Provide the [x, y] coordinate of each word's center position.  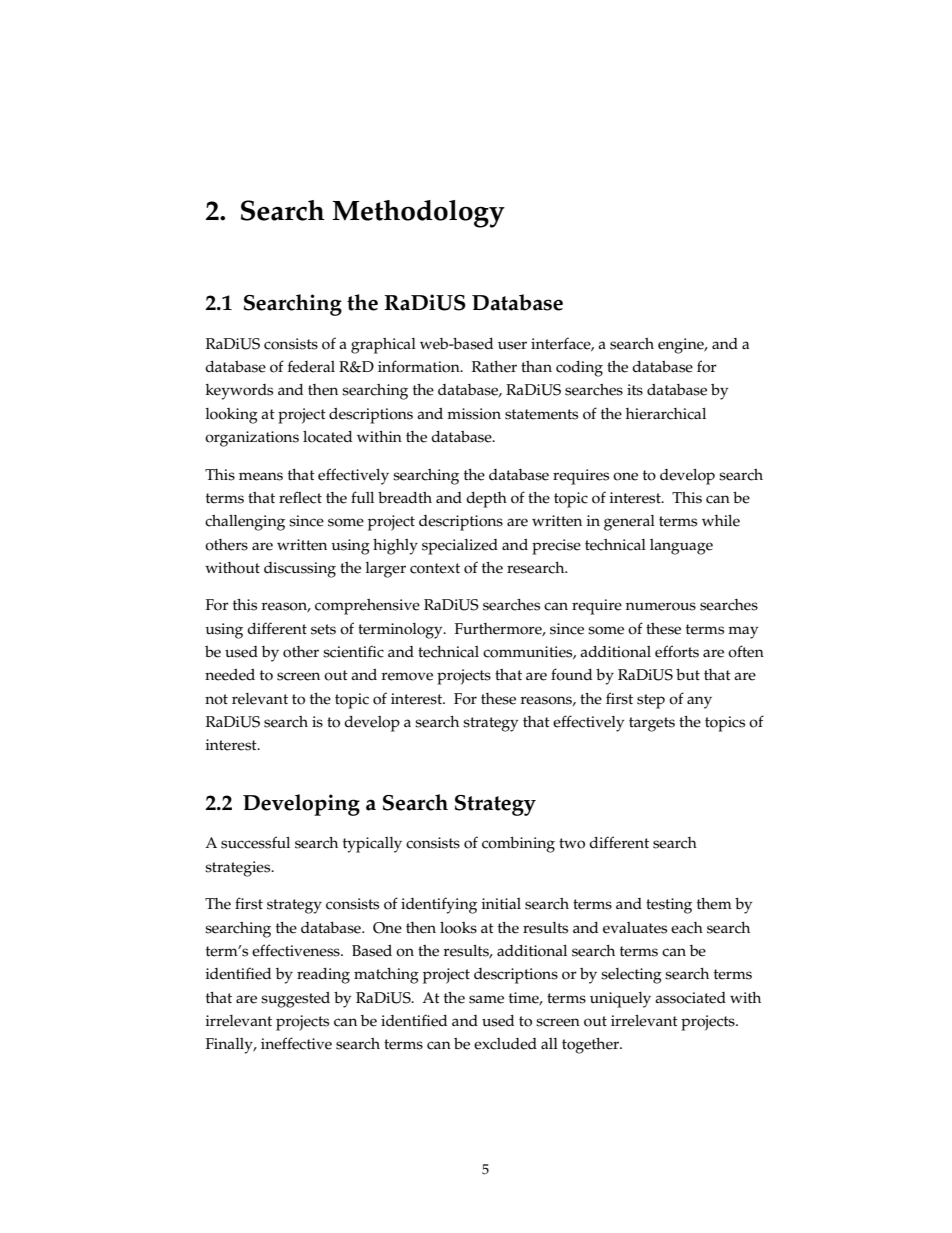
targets [652, 724]
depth [486, 500]
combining [518, 845]
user [512, 345]
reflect [300, 497]
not [216, 699]
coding [579, 369]
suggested [295, 1000]
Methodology [418, 214]
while [721, 521]
